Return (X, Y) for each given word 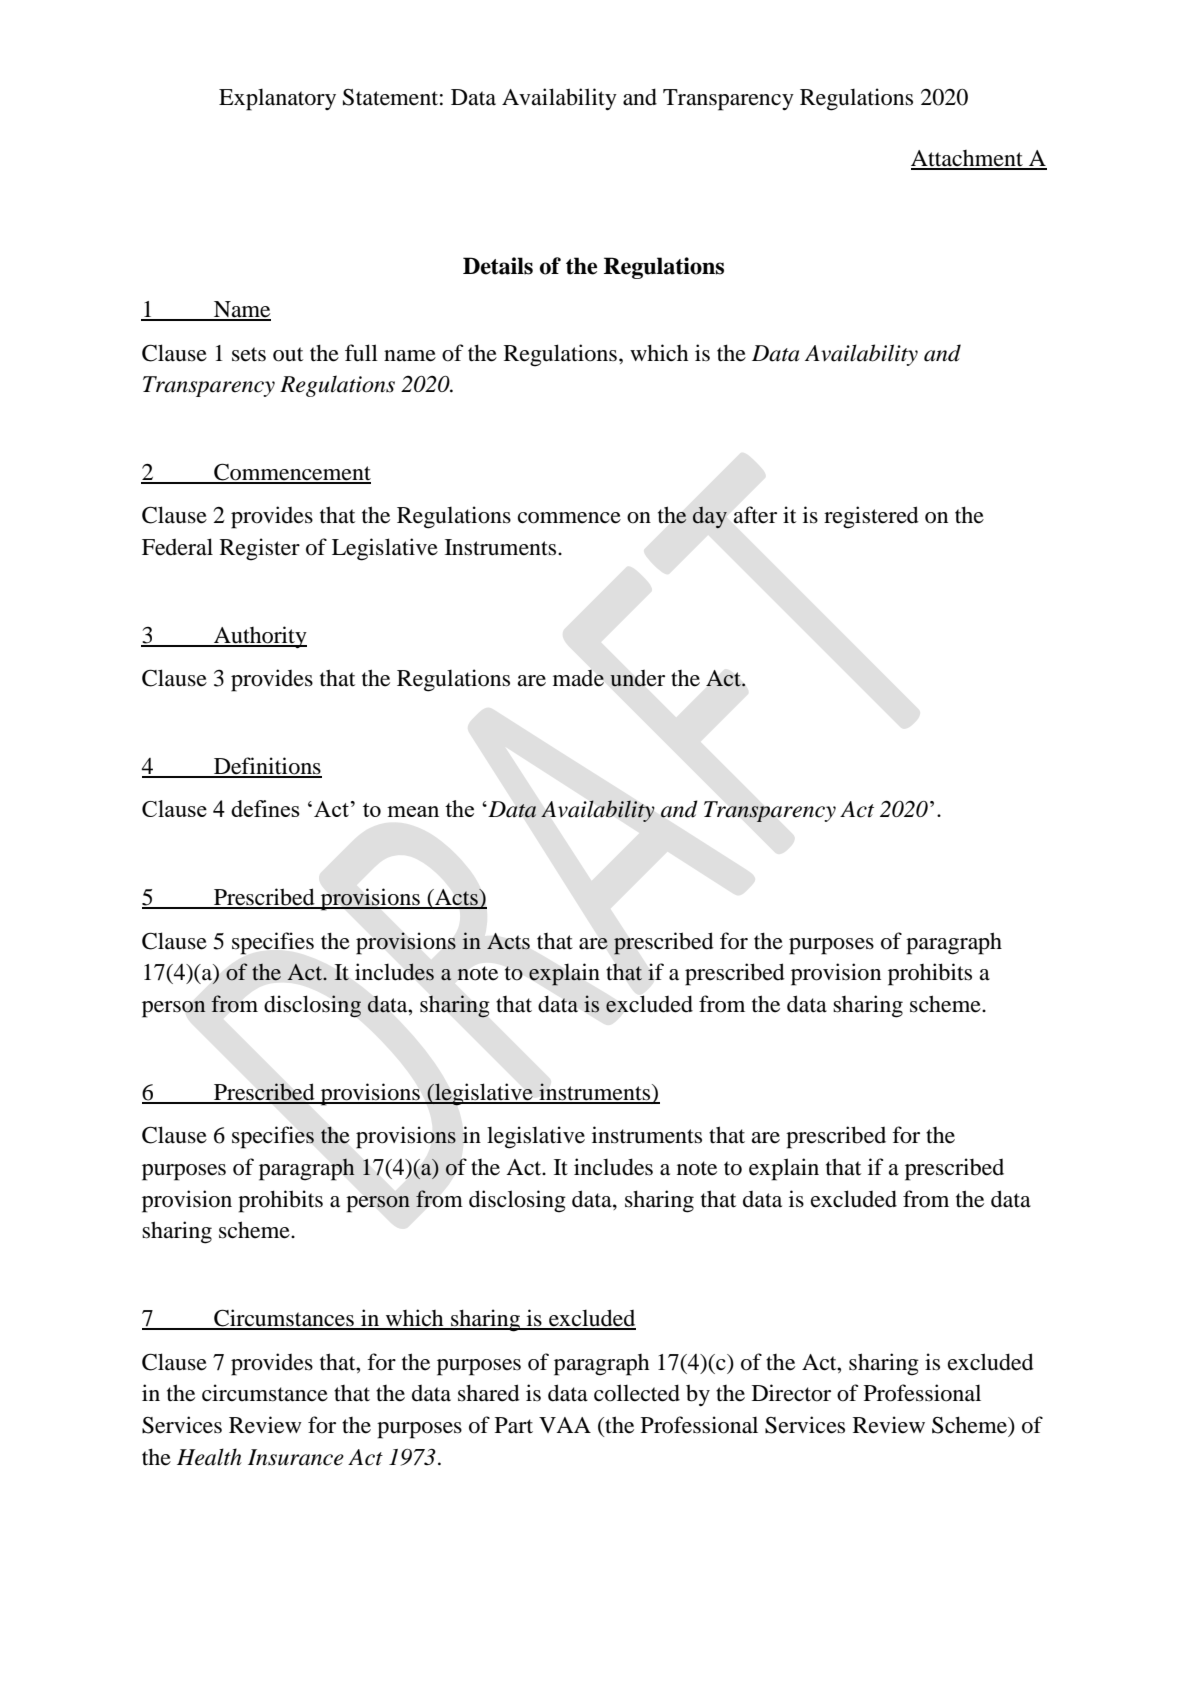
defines (265, 808)
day (710, 517)
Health (209, 1457)
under (637, 678)
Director (791, 1393)
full (361, 353)
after (755, 515)
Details (498, 266)
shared (489, 1393)
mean (413, 811)
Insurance (296, 1457)
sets (249, 354)
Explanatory (277, 99)
